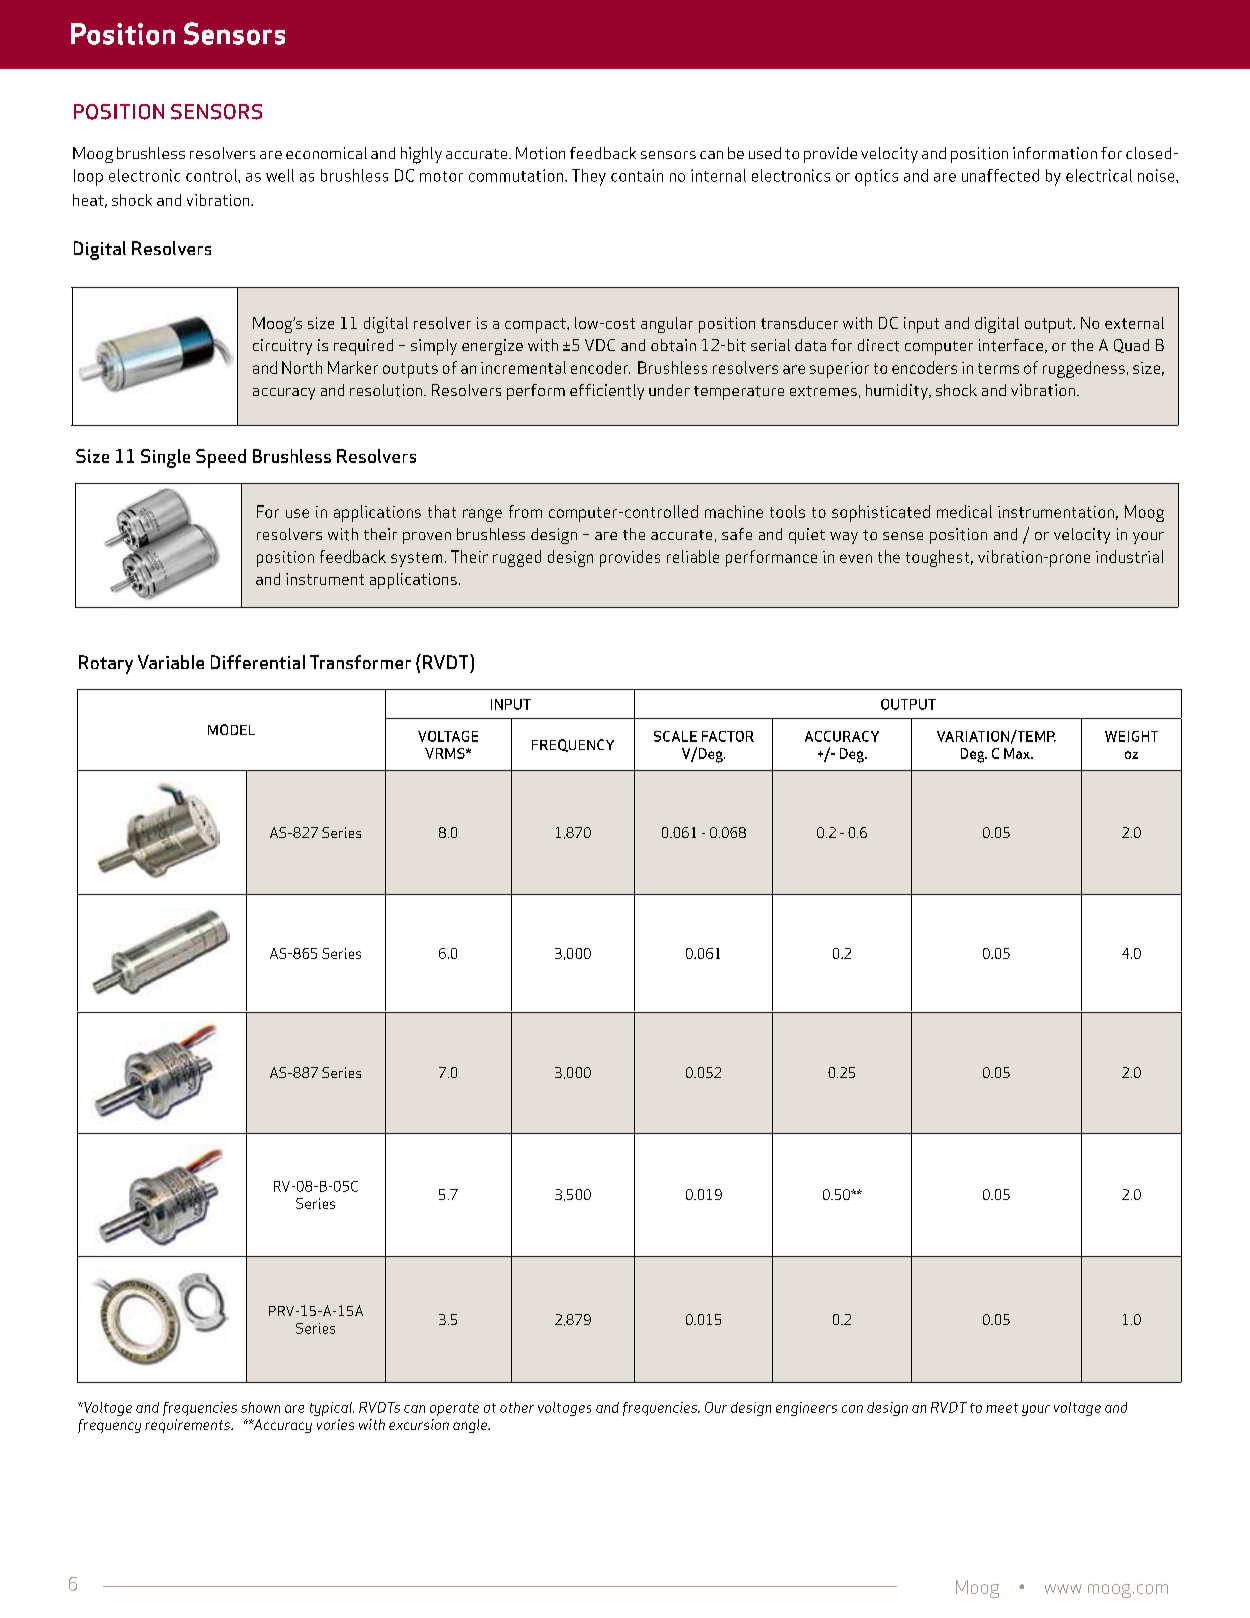  I want to click on well, so click(280, 175).
